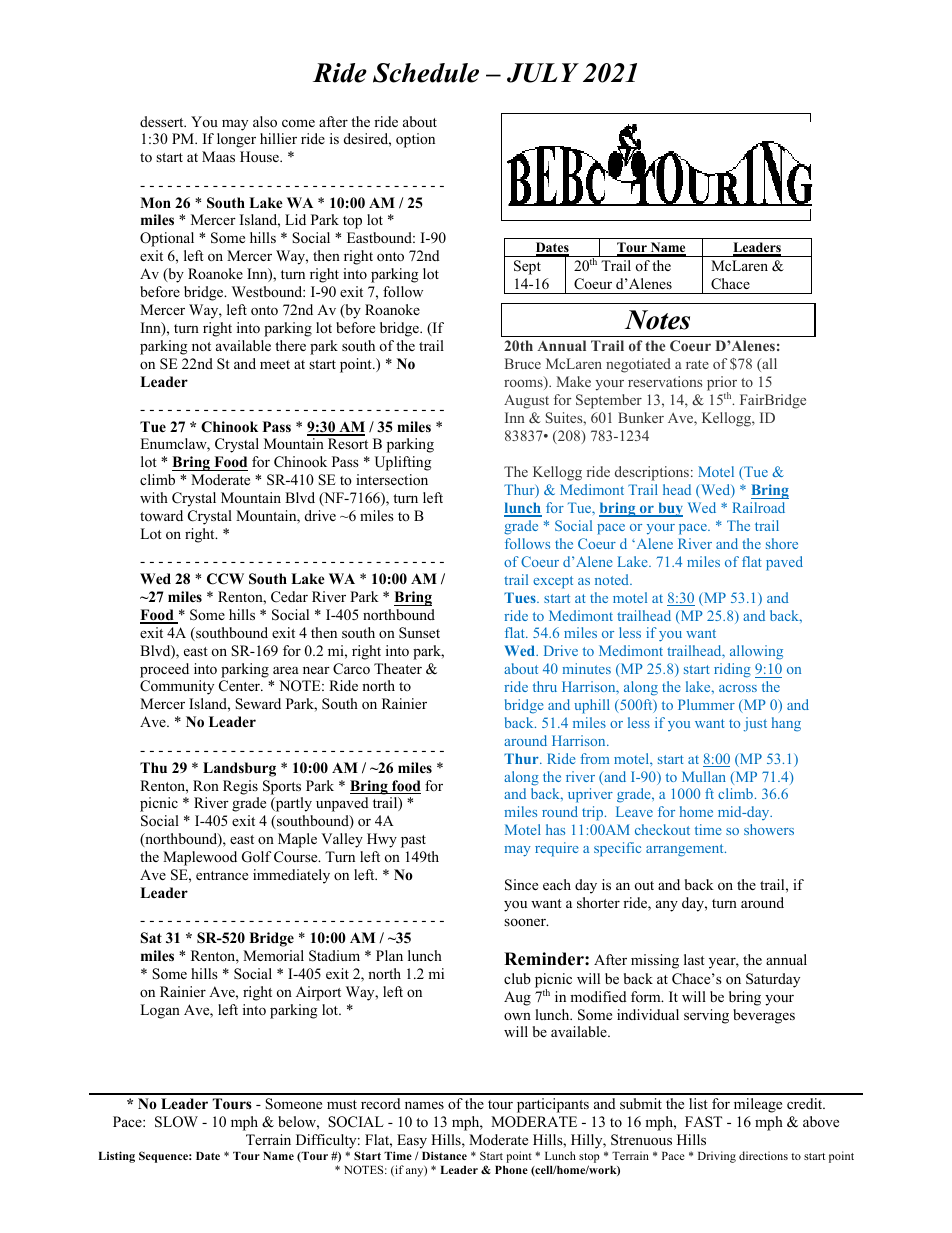 This screenshot has width=952, height=1233. I want to click on entrance, so click(222, 875).
